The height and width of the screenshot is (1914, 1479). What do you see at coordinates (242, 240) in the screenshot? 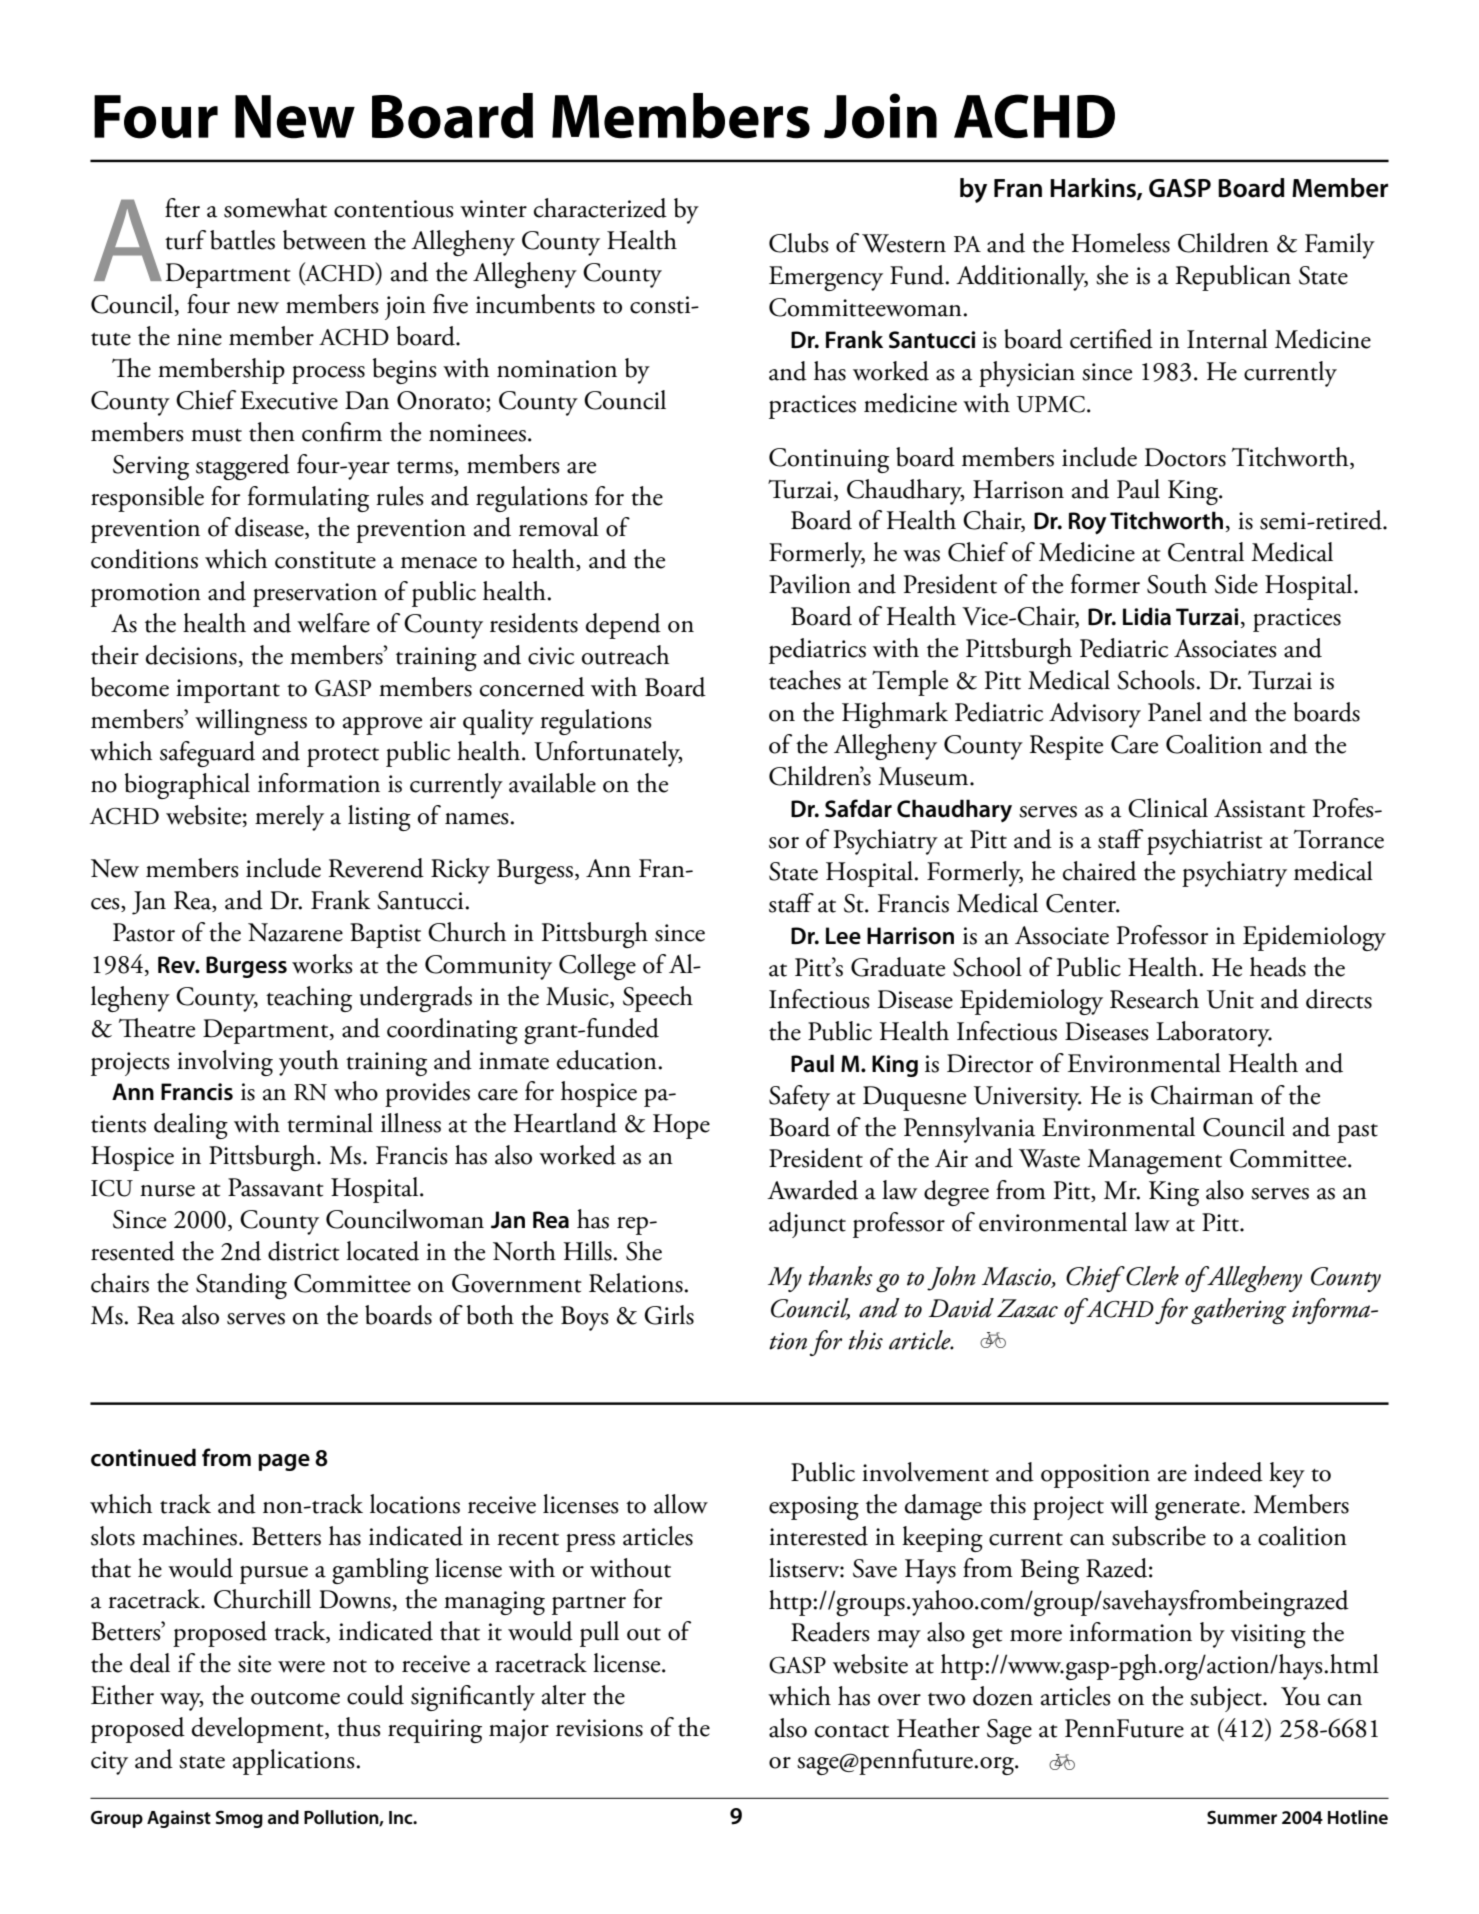
I see `battles` at bounding box center [242, 240].
